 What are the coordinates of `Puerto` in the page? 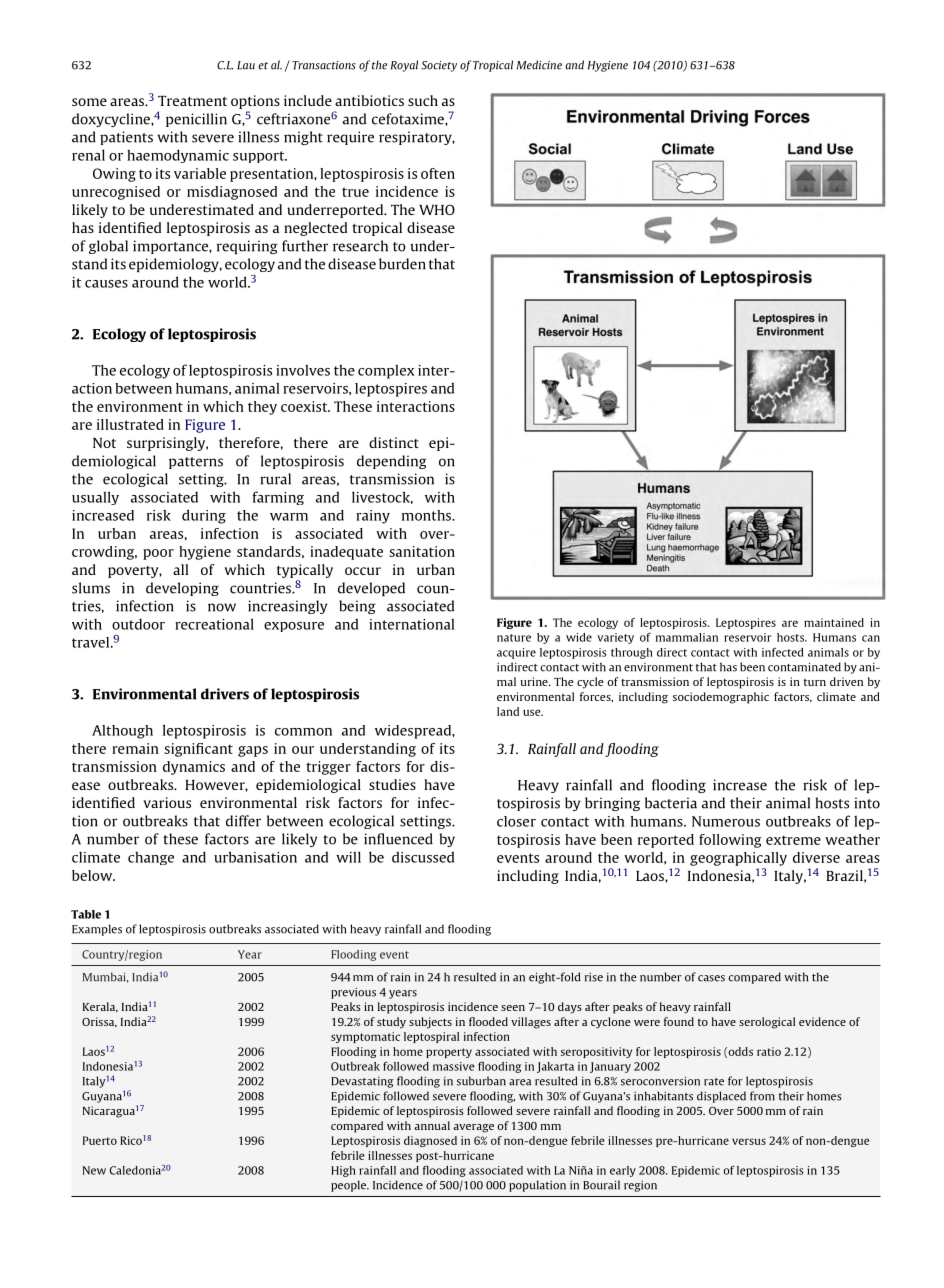 It's located at (100, 1140).
